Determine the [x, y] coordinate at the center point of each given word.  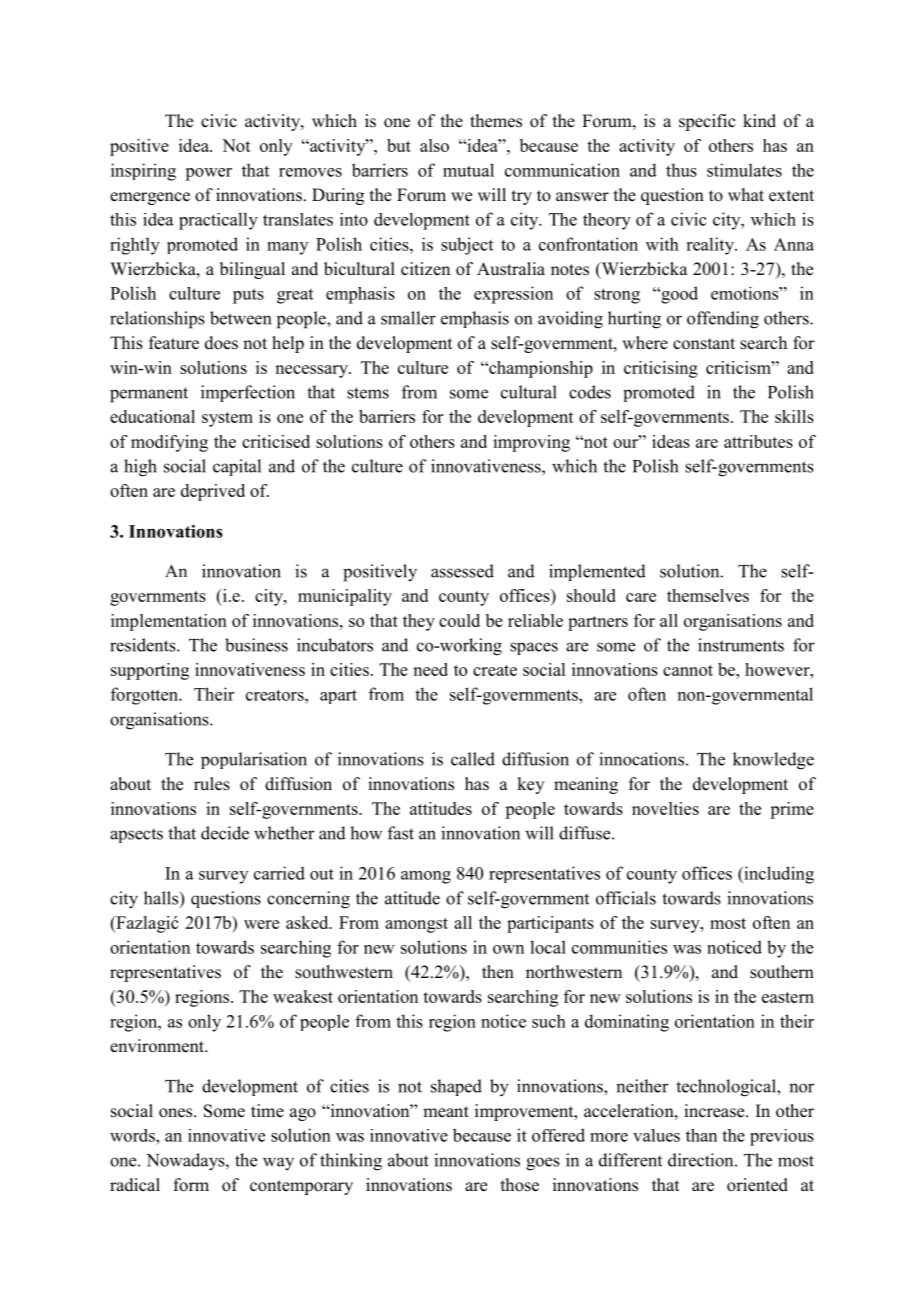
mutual [468, 170]
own [508, 949]
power [208, 174]
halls [162, 899]
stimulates [744, 170]
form [191, 1185]
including [778, 875]
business [256, 645]
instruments [741, 645]
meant [446, 1112]
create [495, 670]
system [227, 419]
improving [531, 443]
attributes [758, 441]
